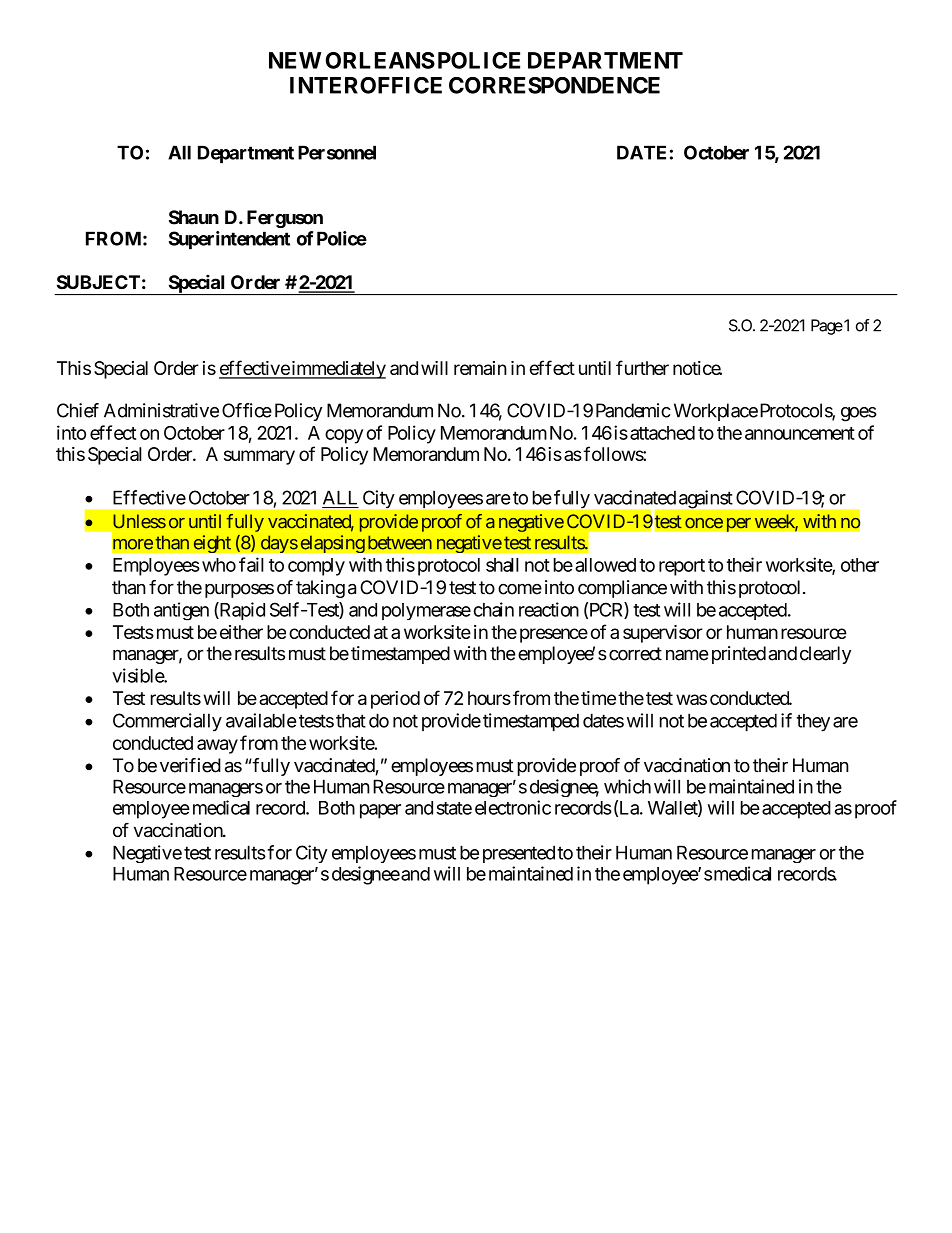 The height and width of the screenshot is (1233, 952). Describe the element at coordinates (295, 60) in the screenshot. I see `NEW` at that location.
